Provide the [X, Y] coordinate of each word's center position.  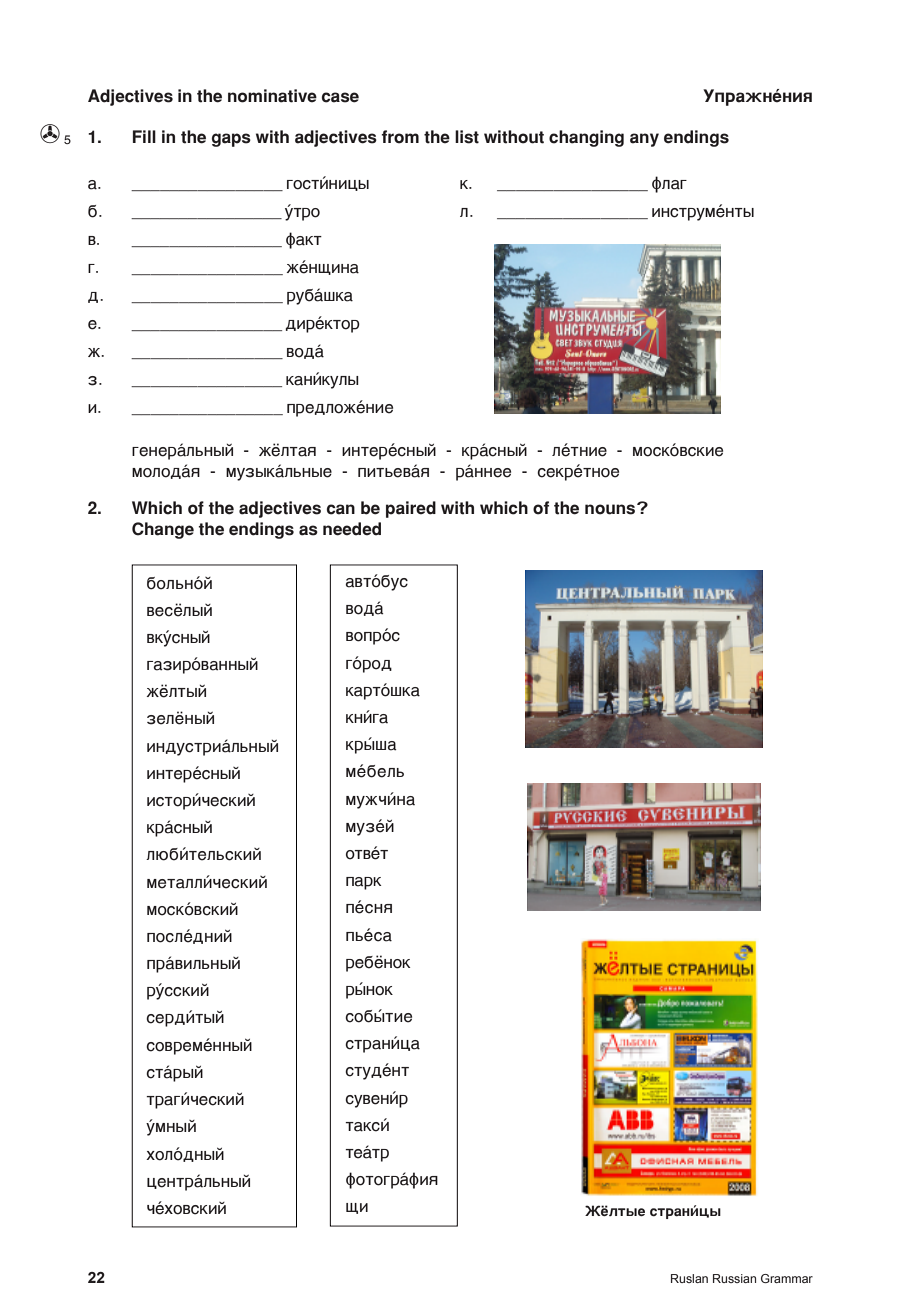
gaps [231, 140]
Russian [734, 1278]
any [644, 140]
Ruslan [689, 1278]
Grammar [787, 1278]
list [467, 137]
